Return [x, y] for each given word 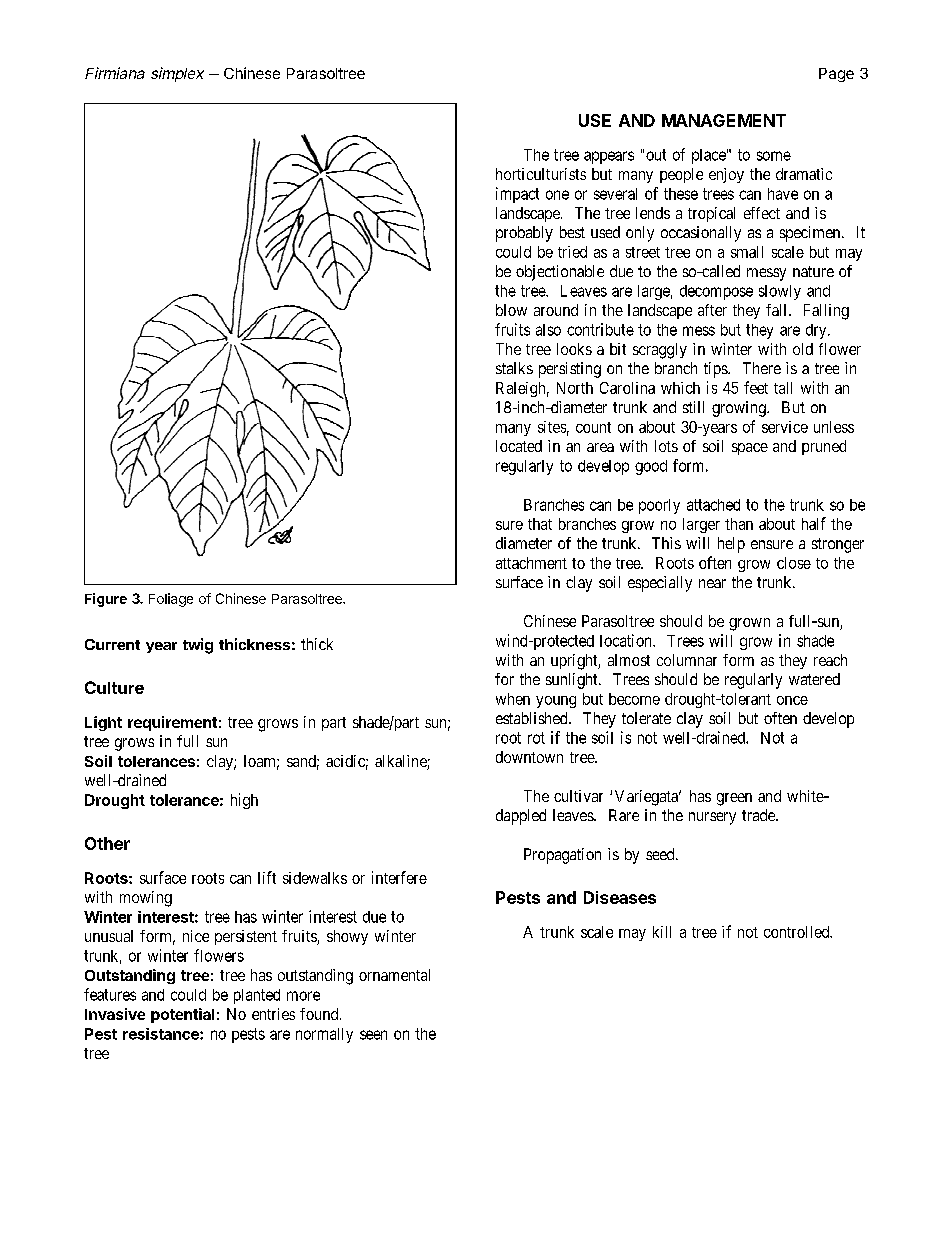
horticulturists [541, 174]
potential [182, 1015]
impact [517, 195]
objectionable [560, 273]
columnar [687, 660]
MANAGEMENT [724, 120]
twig [198, 646]
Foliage [171, 600]
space [750, 449]
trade [759, 815]
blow [511, 310]
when [513, 699]
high [244, 801]
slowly [780, 292]
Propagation [562, 856]
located [519, 446]
